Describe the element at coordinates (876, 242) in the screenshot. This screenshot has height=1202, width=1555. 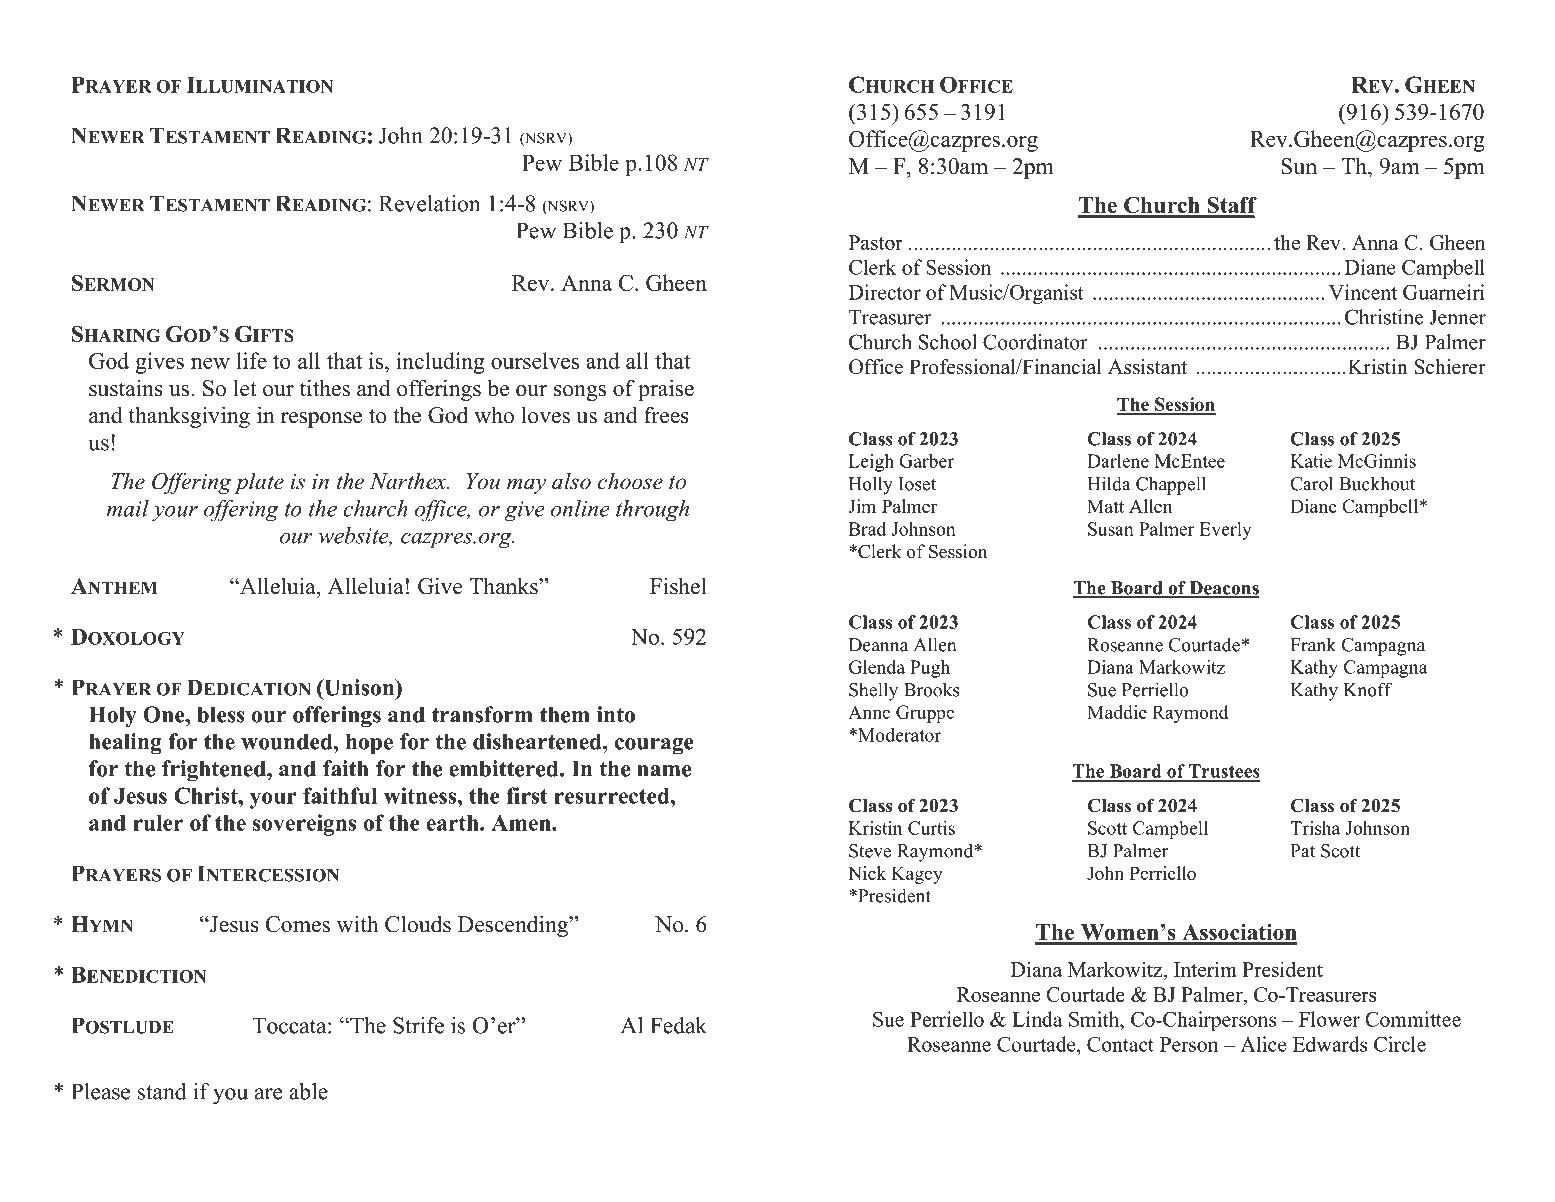
I see `Pastor` at that location.
